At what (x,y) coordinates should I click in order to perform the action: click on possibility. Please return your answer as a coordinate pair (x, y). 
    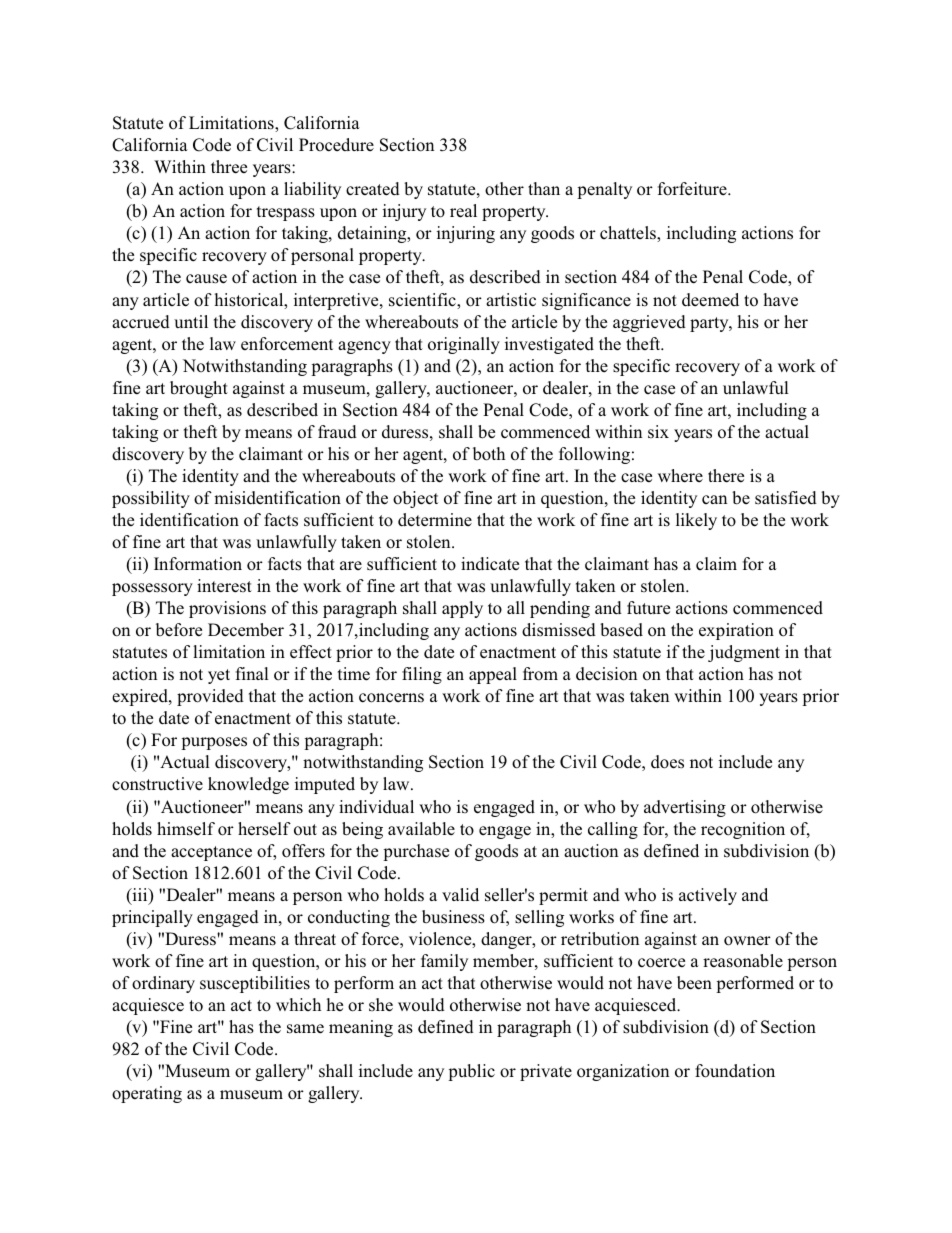
    Looking at the image, I should click on (151, 499).
